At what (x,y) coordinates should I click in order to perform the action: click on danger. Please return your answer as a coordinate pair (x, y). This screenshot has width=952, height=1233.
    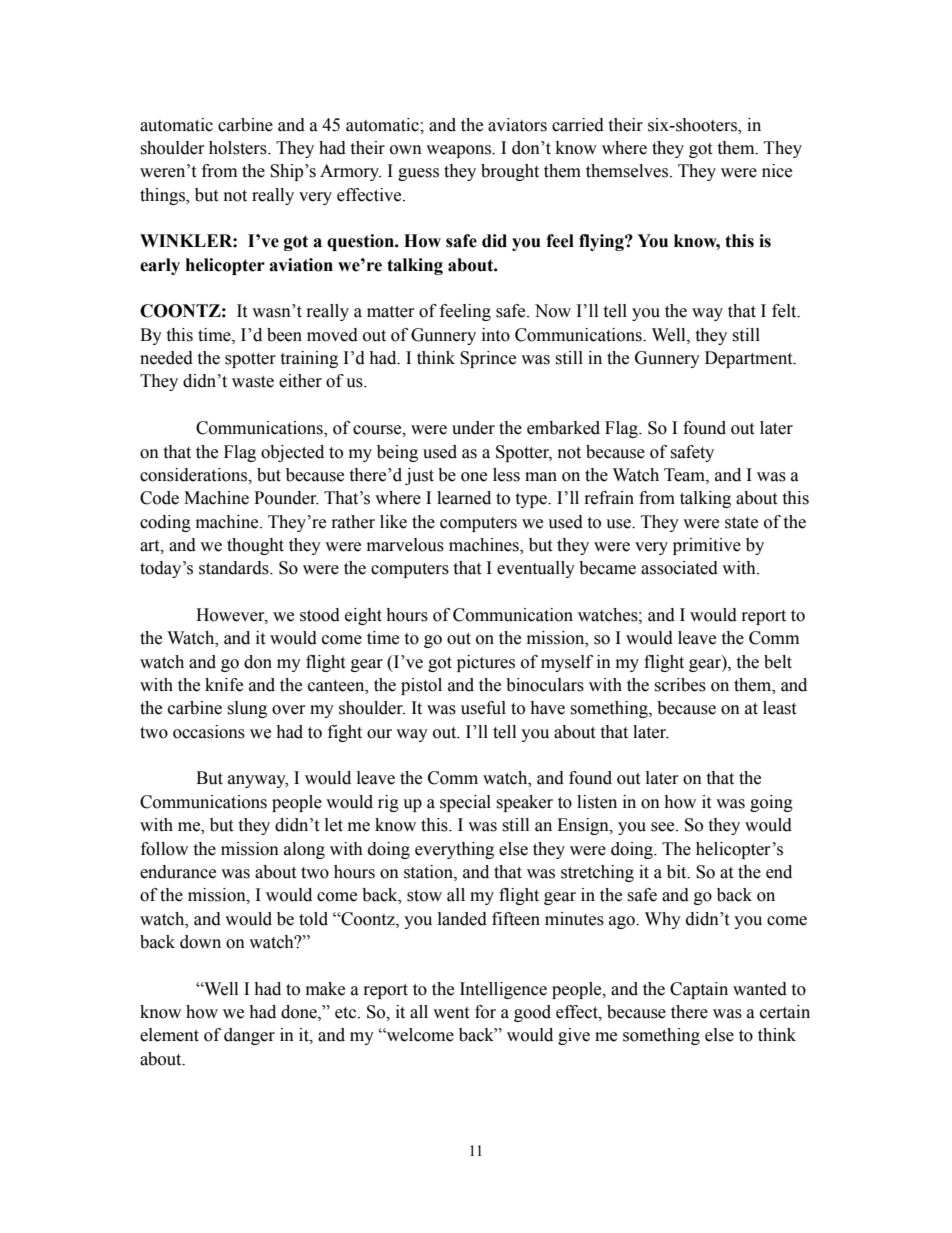
    Looking at the image, I should click on (249, 1036).
